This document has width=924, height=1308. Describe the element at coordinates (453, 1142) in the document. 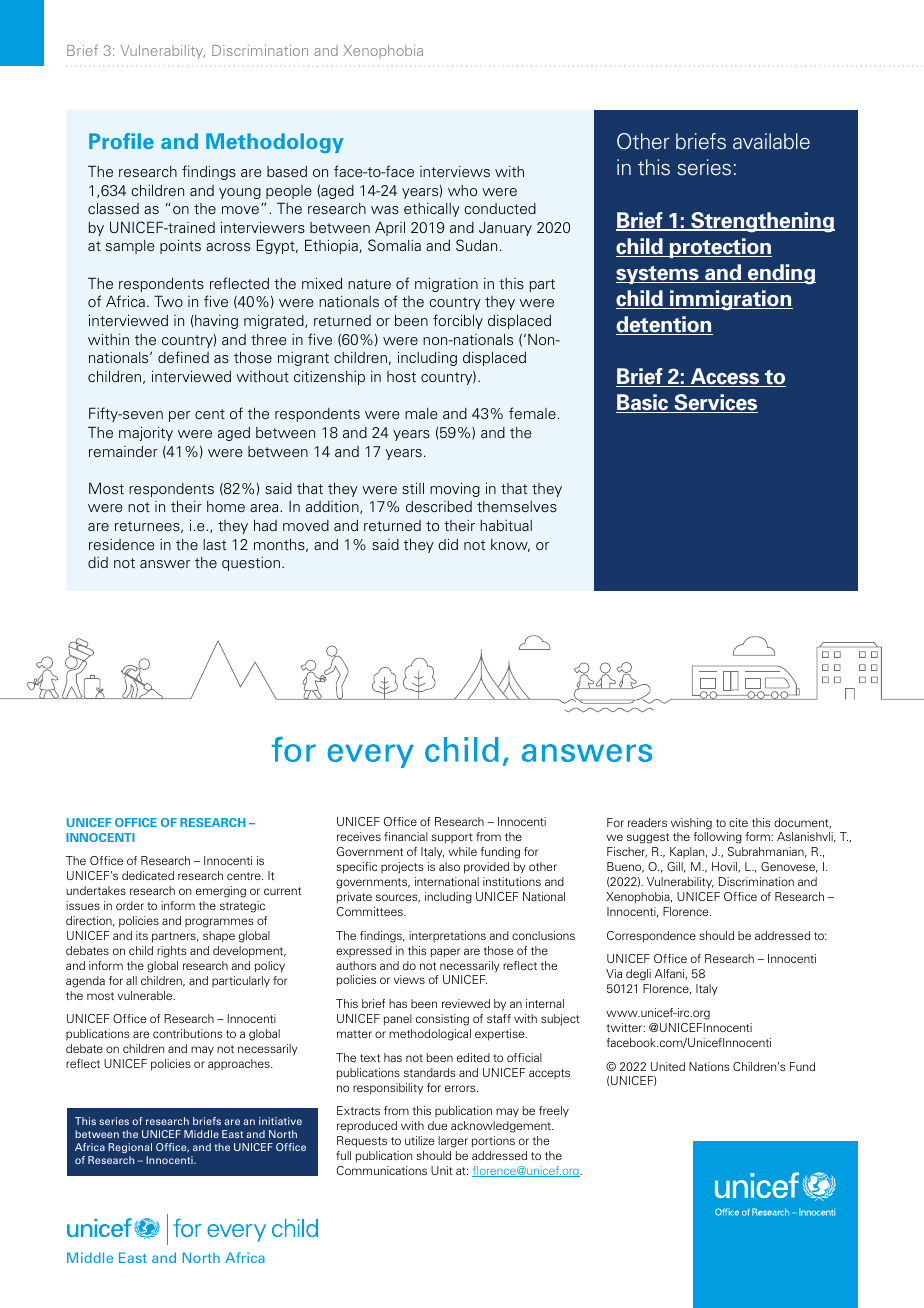

I see `larger` at that location.
